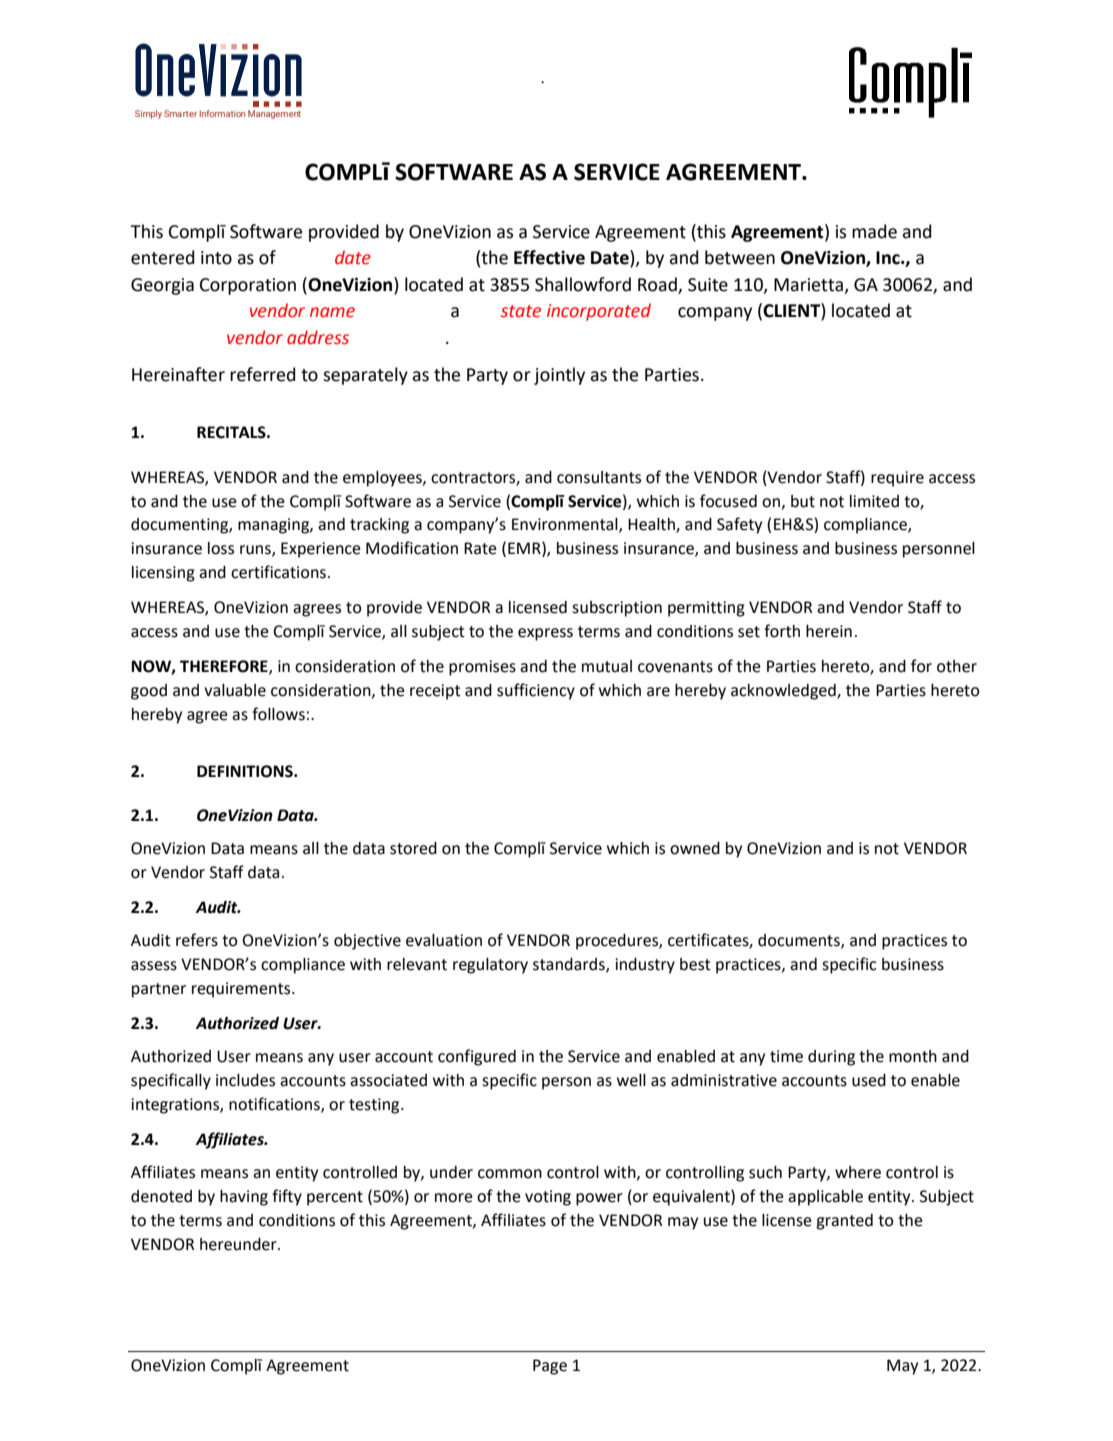 This screenshot has height=1441, width=1113. Describe the element at coordinates (278, 572) in the screenshot. I see `certifications` at that location.
